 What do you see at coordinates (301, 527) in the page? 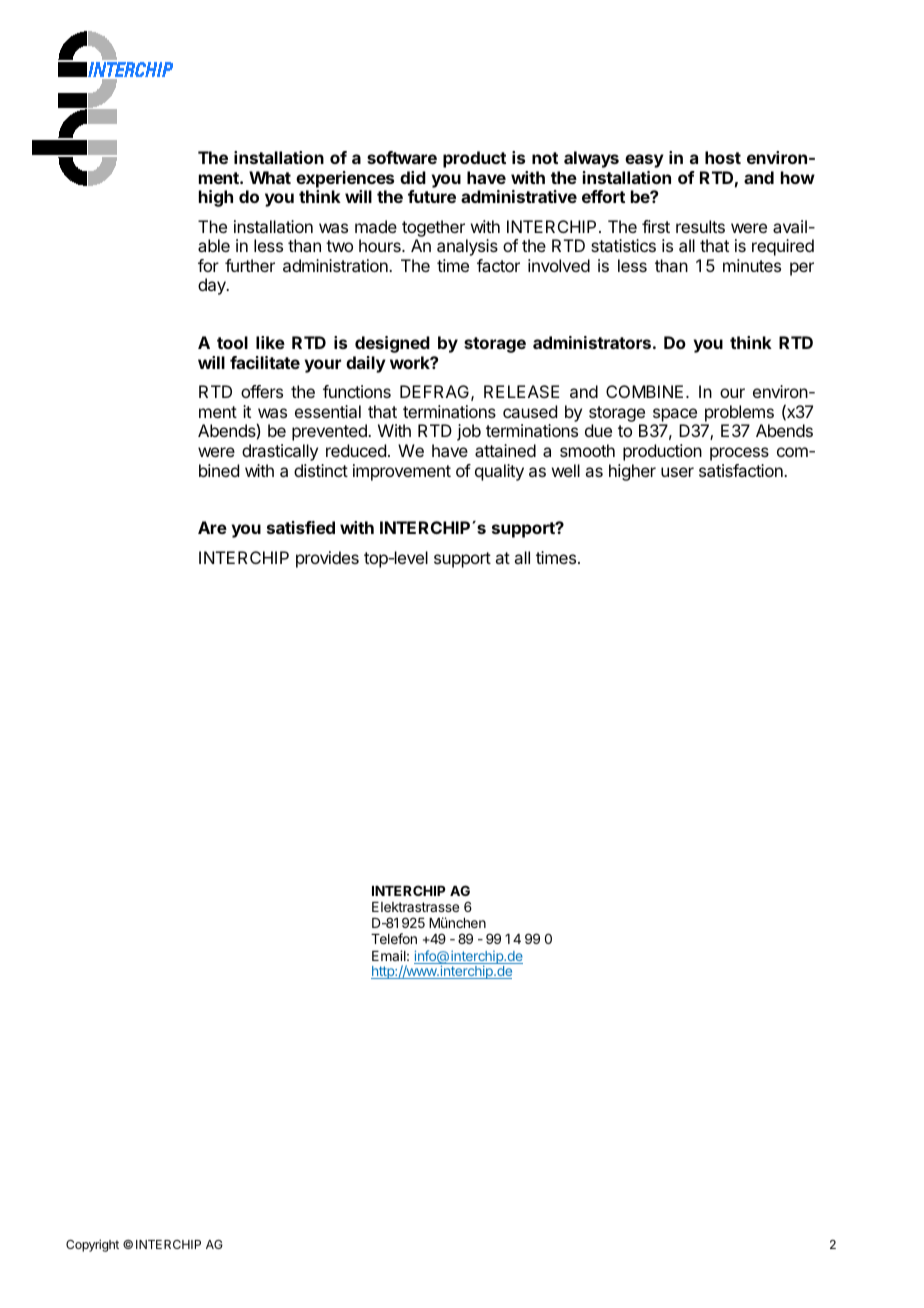
I see `satisfied` at bounding box center [301, 527].
